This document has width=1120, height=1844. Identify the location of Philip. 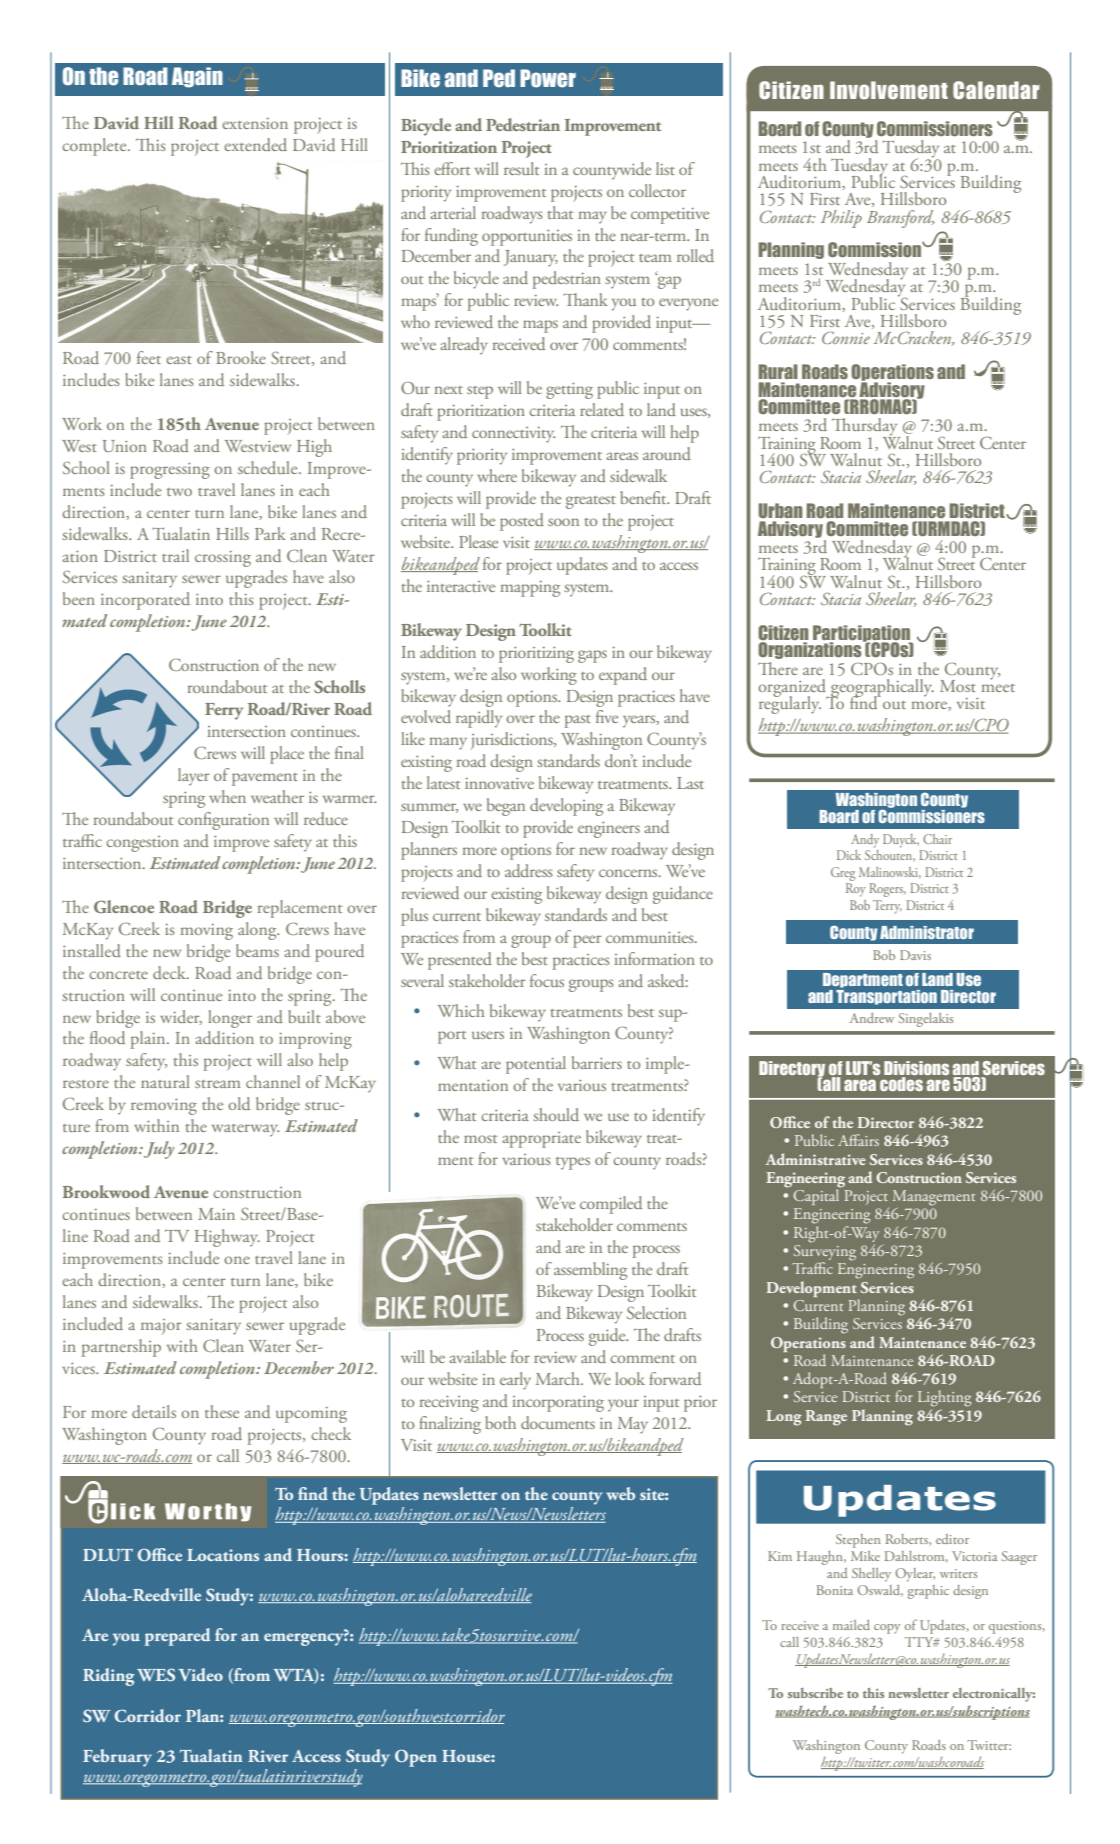
(841, 219).
